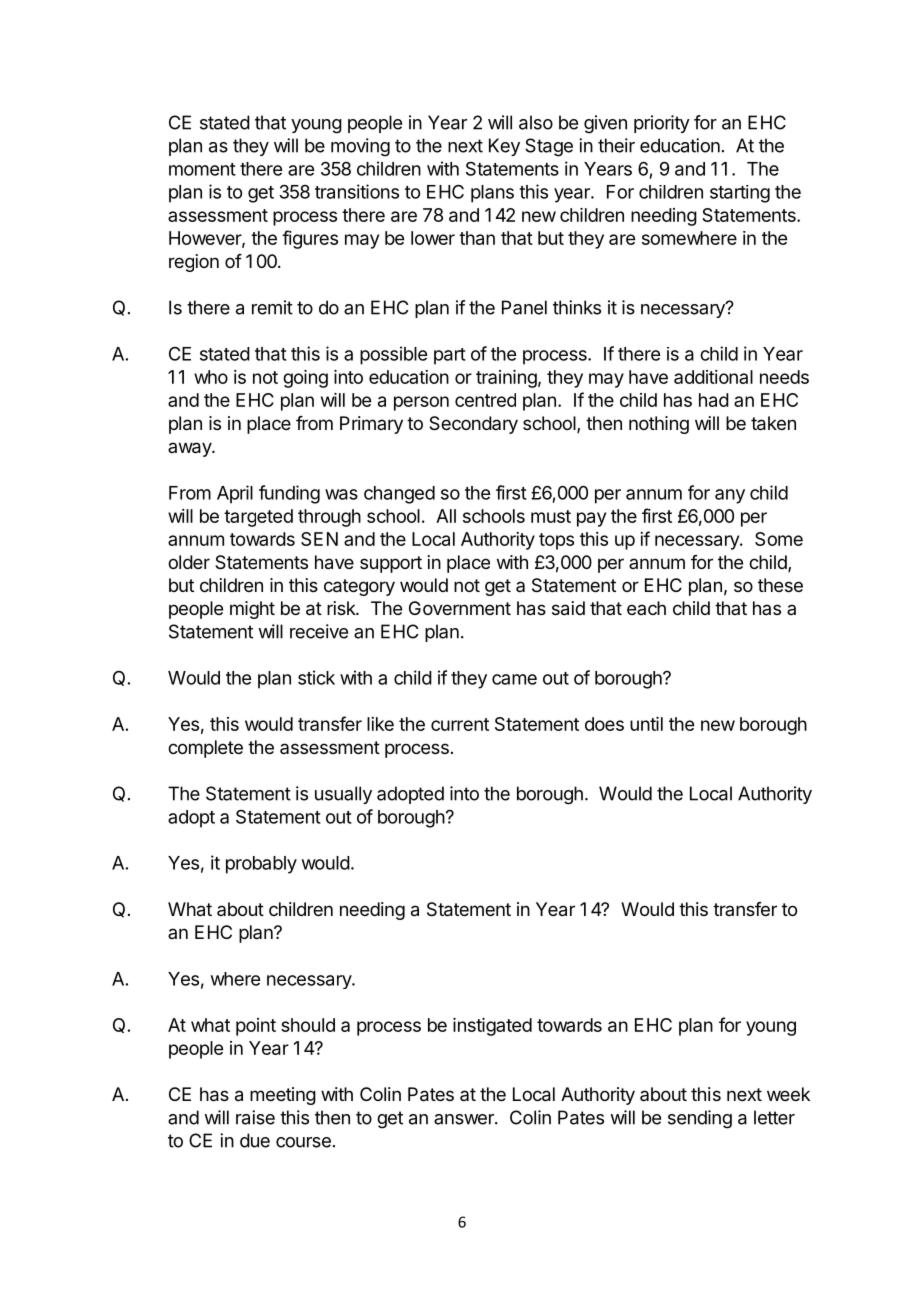 The width and height of the screenshot is (924, 1308). Describe the element at coordinates (460, 608) in the screenshot. I see `Government` at that location.
